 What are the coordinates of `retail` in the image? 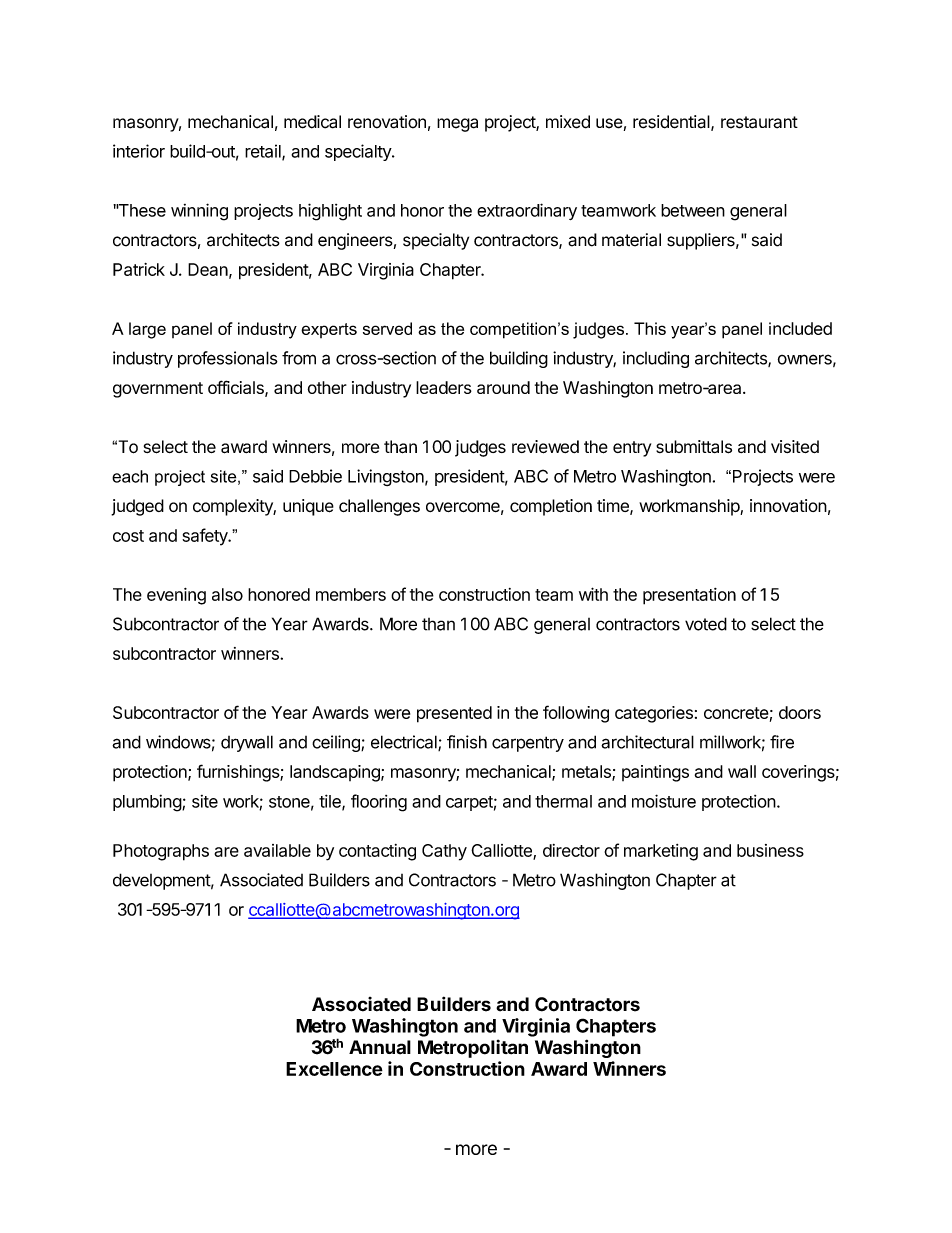 It's located at (264, 152).
